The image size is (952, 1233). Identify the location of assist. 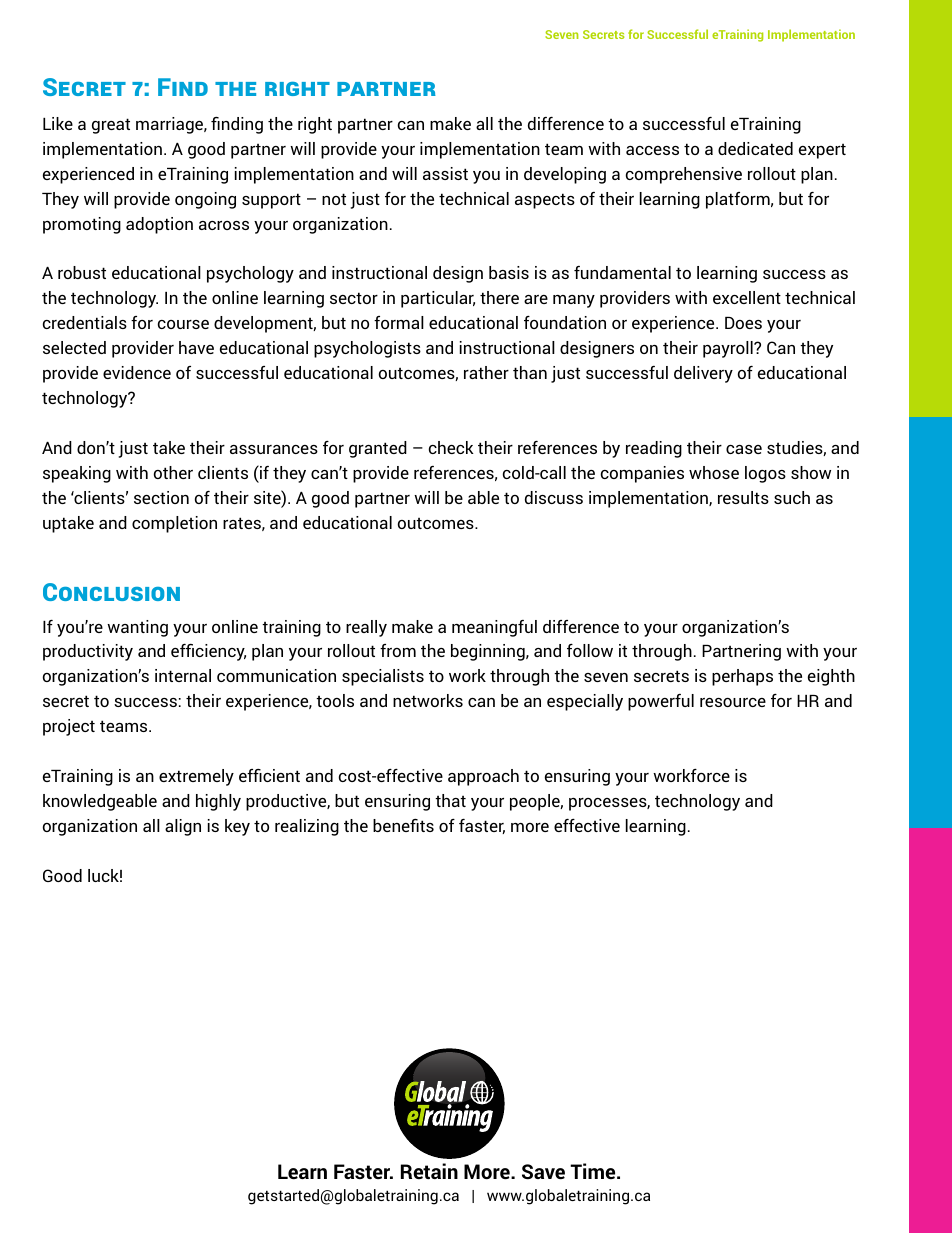
(445, 173).
